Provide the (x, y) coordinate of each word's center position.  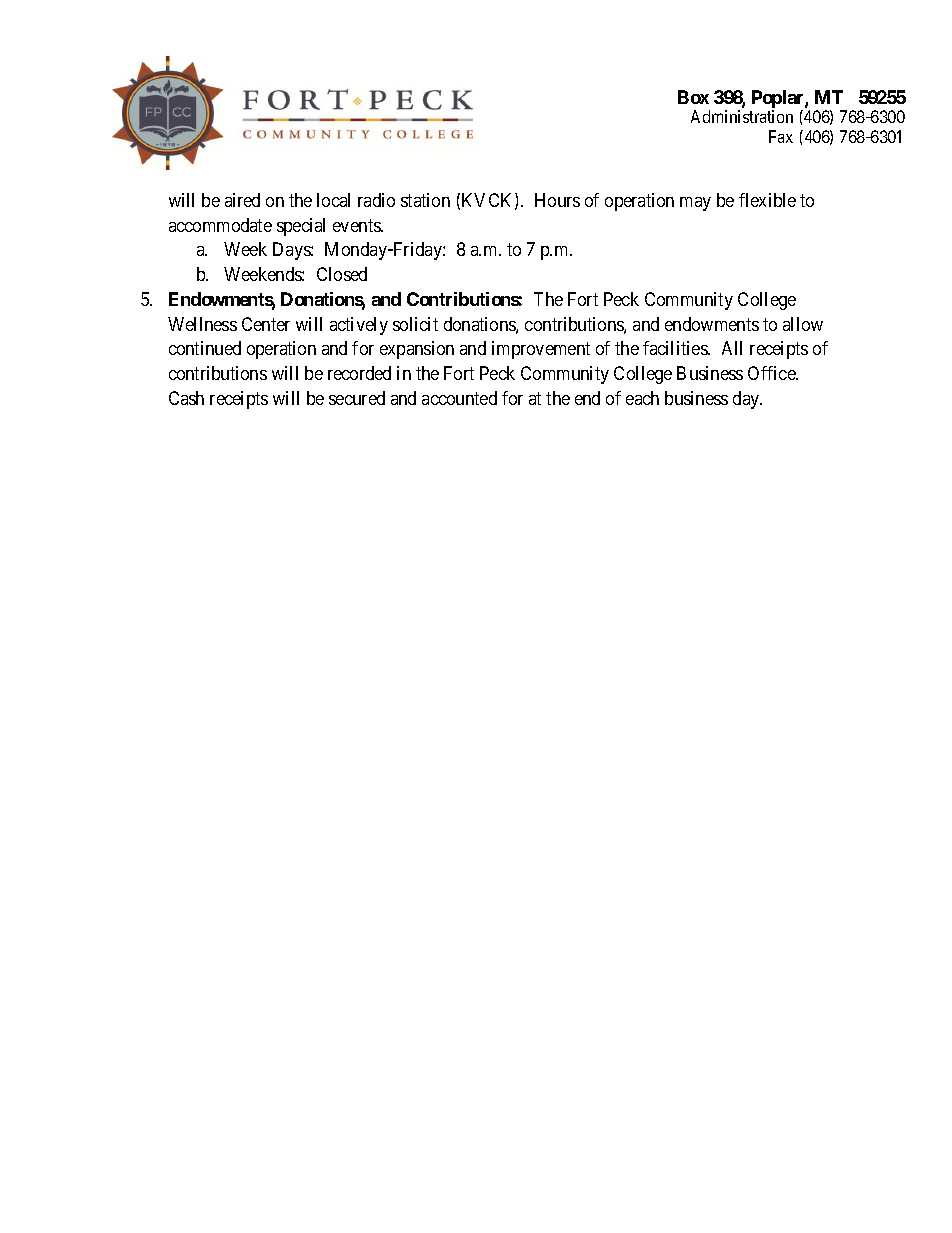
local (333, 200)
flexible (767, 200)
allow (803, 324)
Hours (557, 200)
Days (292, 251)
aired (242, 200)
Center (266, 324)
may (695, 204)
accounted (459, 398)
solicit (415, 324)
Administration (742, 116)
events (357, 225)
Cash (186, 398)
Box (693, 97)
